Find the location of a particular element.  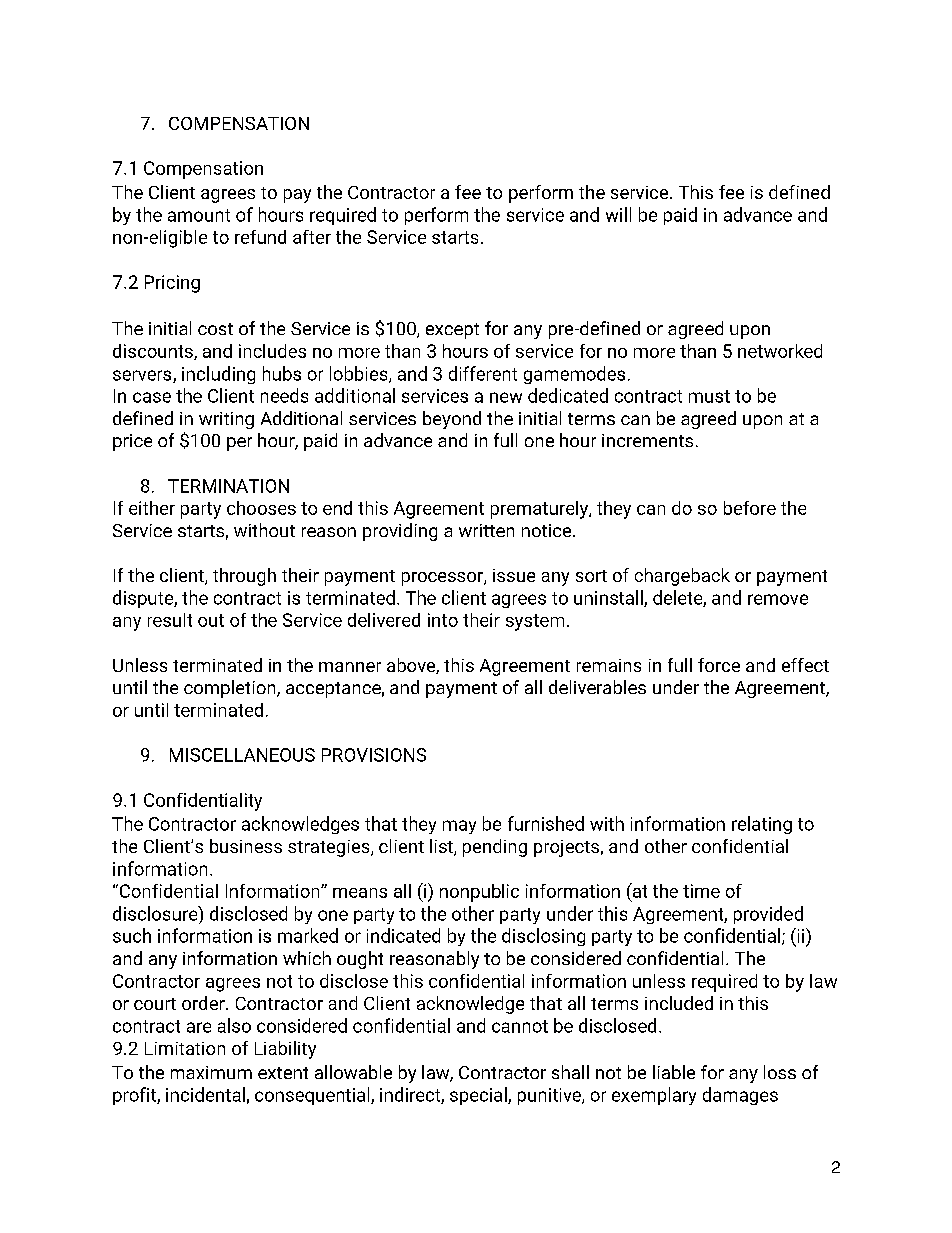

pending is located at coordinates (495, 848).
